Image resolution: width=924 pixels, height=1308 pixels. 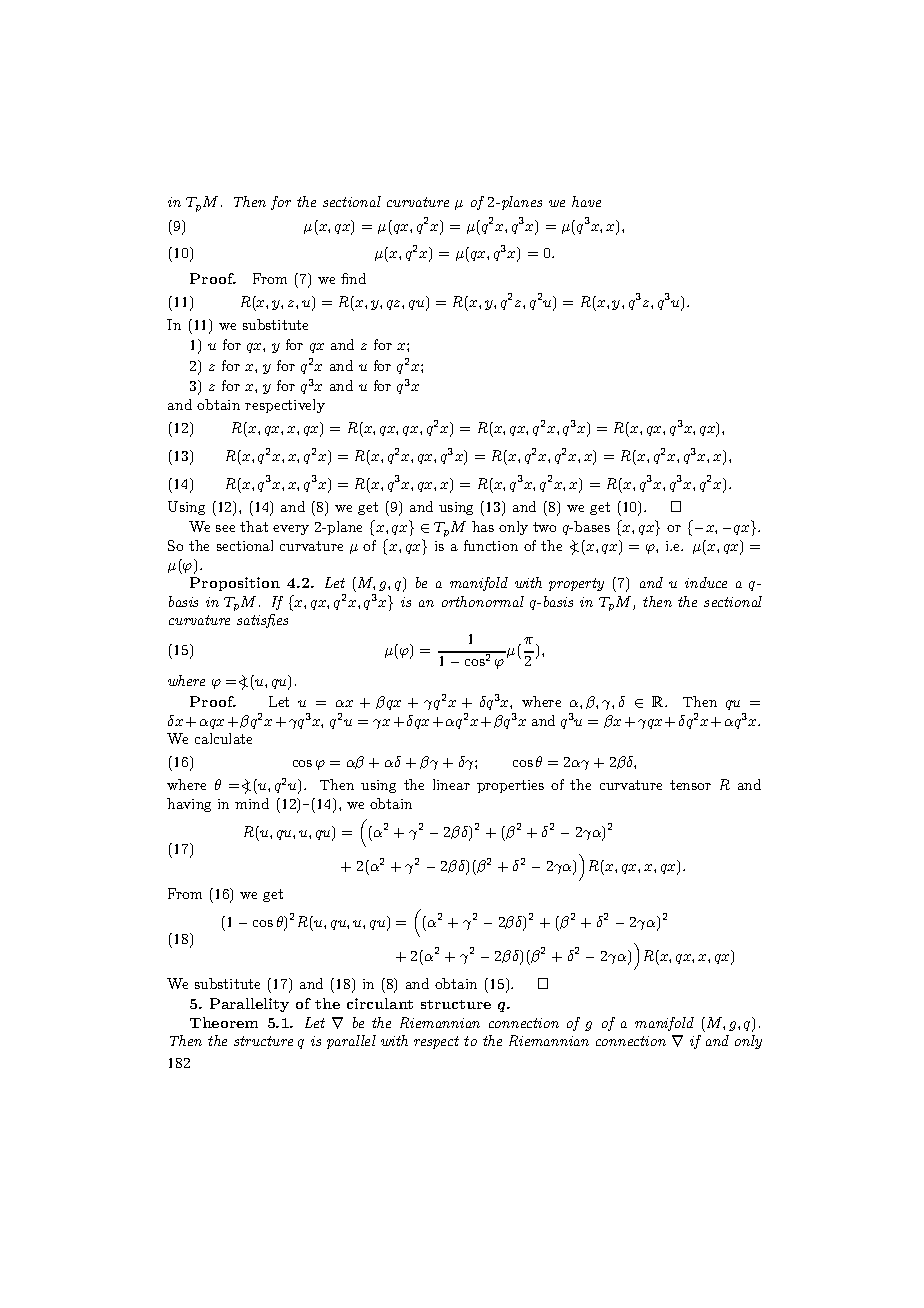 What do you see at coordinates (353, 278) in the screenshot?
I see `find` at bounding box center [353, 278].
